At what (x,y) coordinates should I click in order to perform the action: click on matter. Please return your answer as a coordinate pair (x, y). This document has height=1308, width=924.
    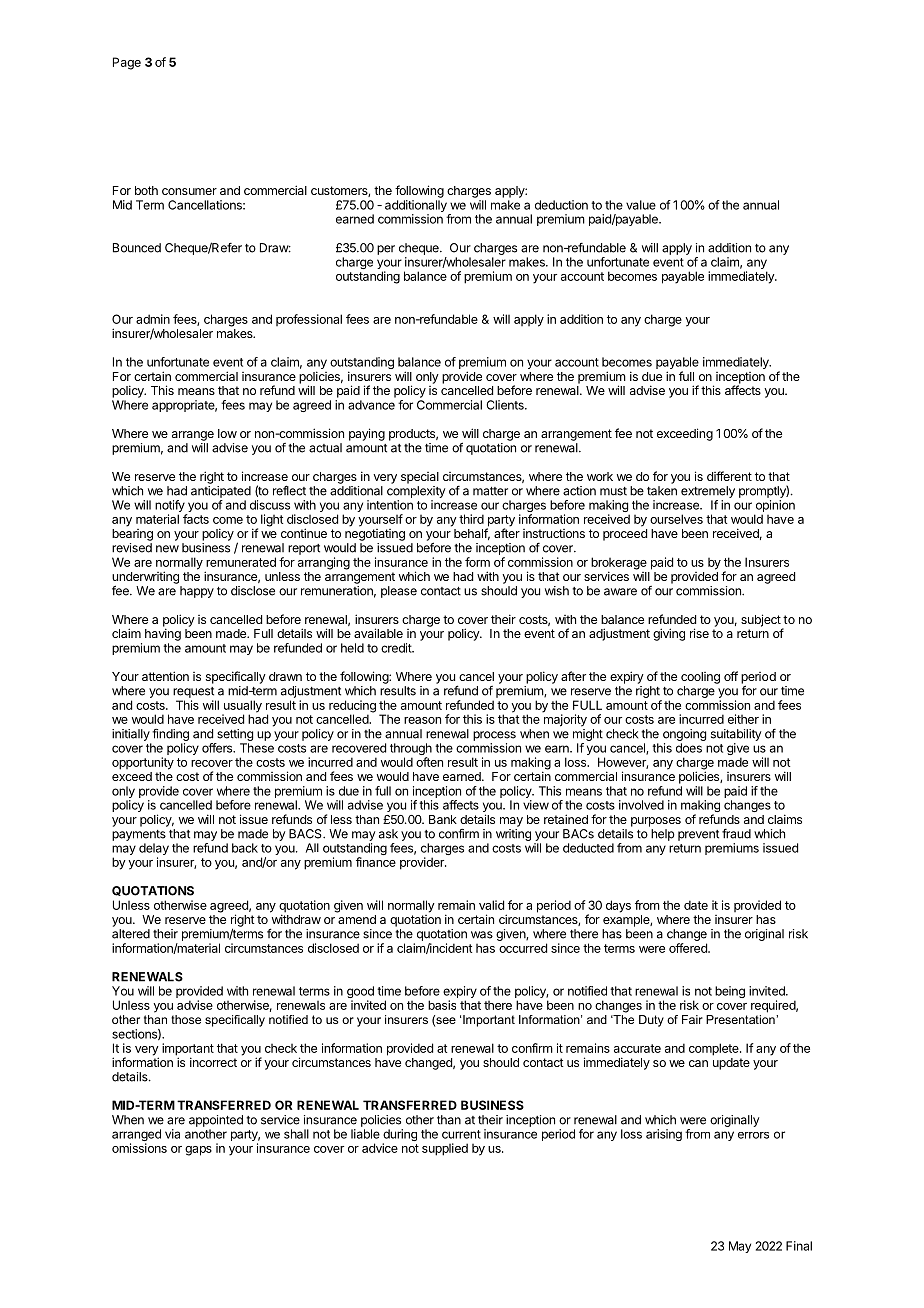
    Looking at the image, I should click on (490, 491).
